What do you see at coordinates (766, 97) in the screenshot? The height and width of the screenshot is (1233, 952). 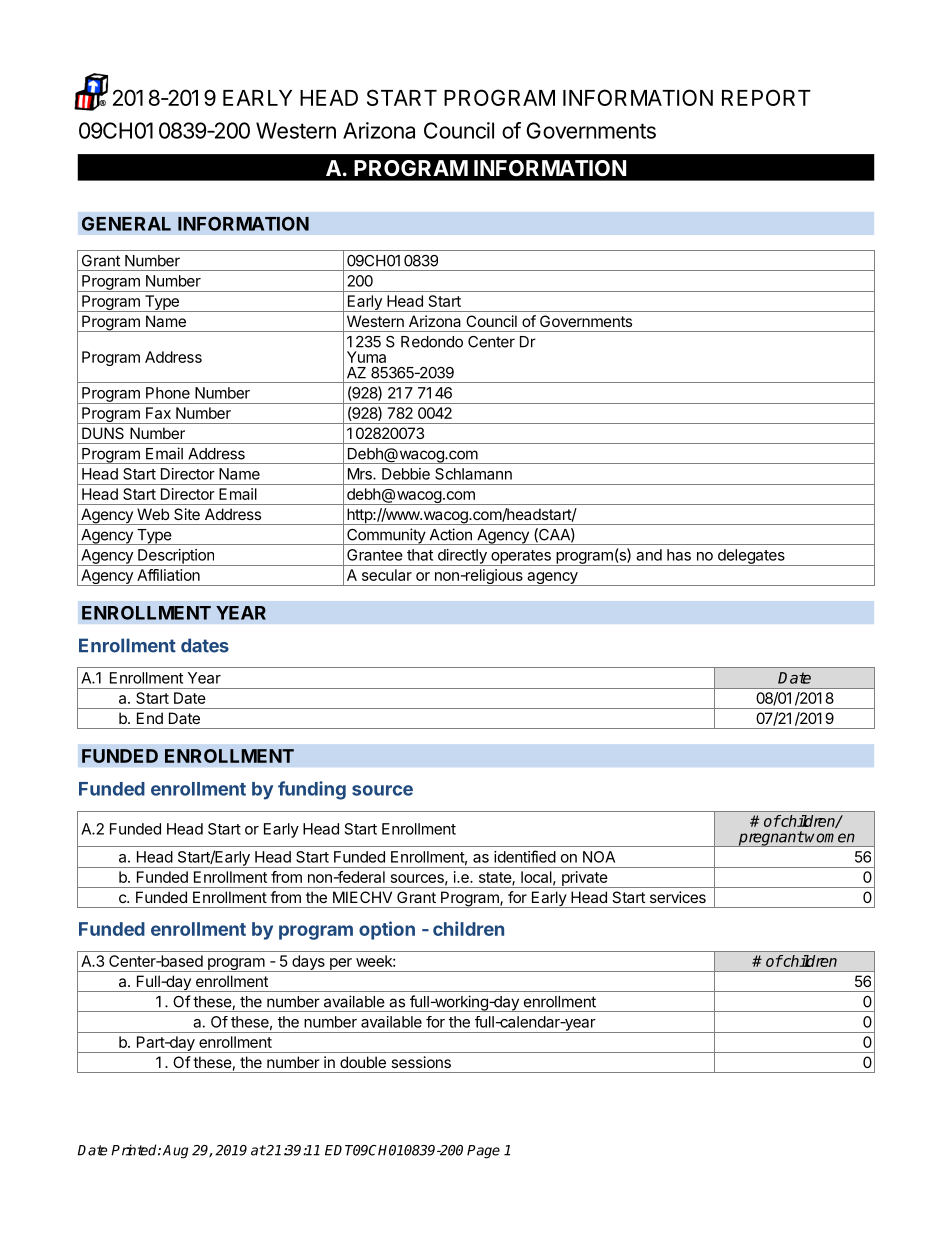 I see `REPORT` at bounding box center [766, 97].
